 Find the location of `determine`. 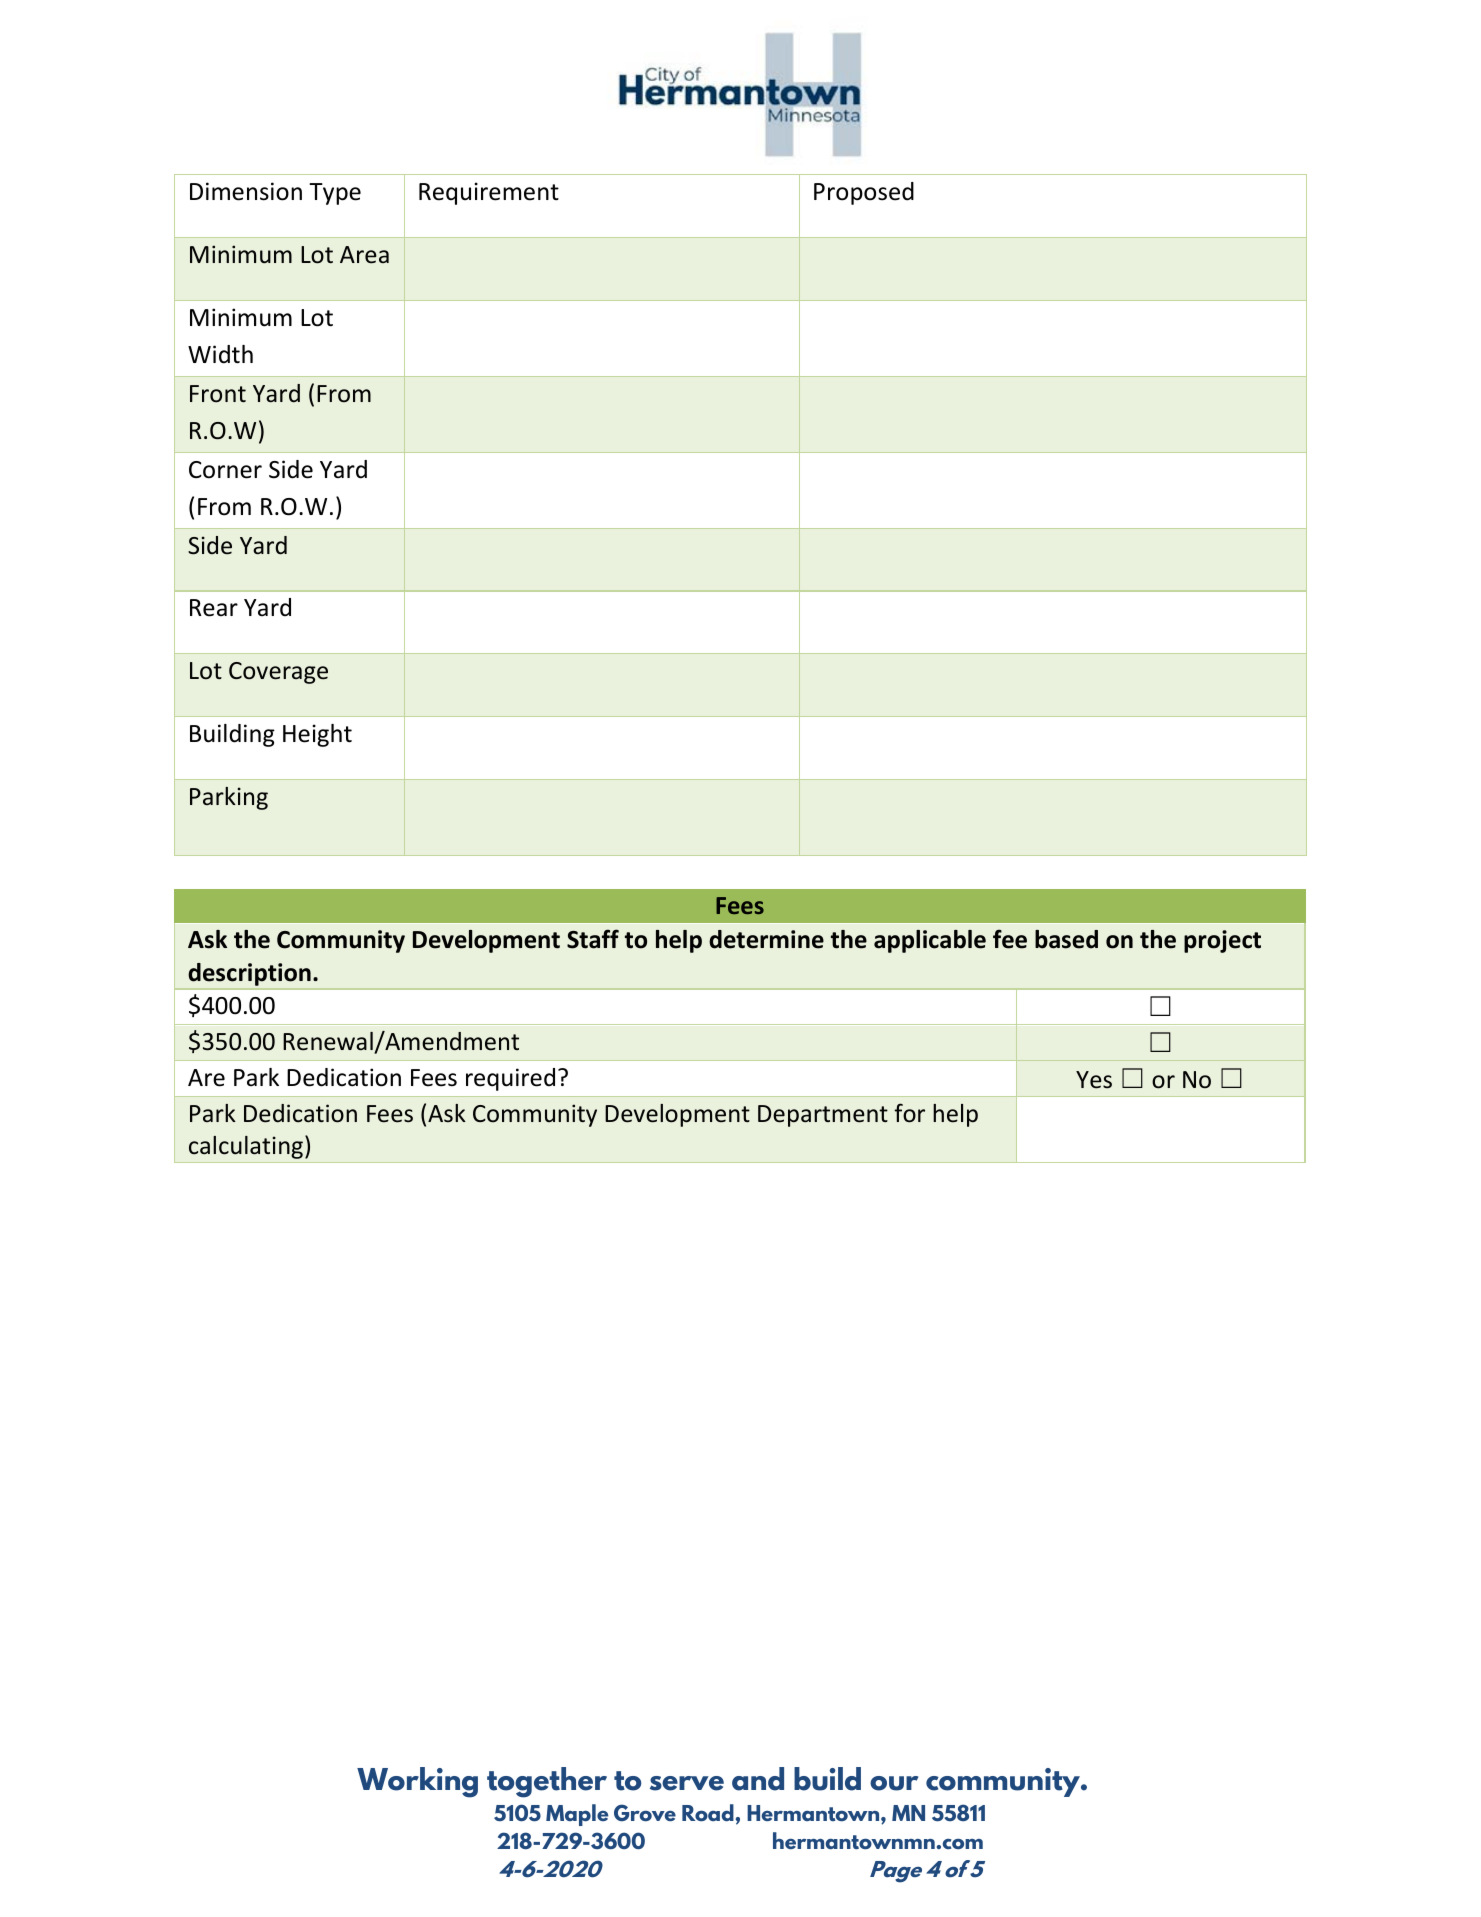

determine is located at coordinates (766, 939).
